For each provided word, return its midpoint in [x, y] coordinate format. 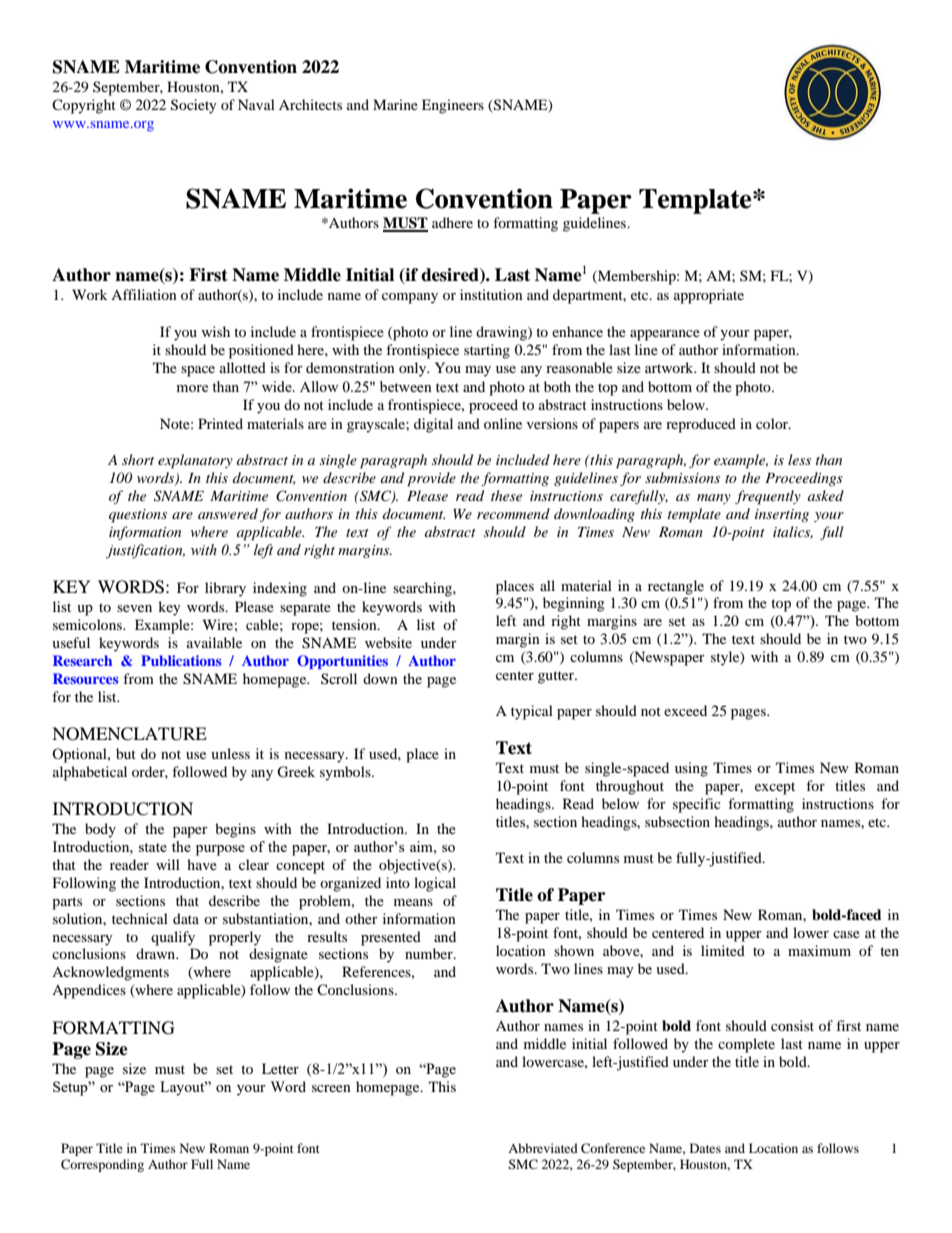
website [388, 642]
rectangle [676, 587]
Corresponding [102, 1165]
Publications [181, 660]
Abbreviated [543, 1148]
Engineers [453, 106]
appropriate [709, 296]
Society [194, 106]
